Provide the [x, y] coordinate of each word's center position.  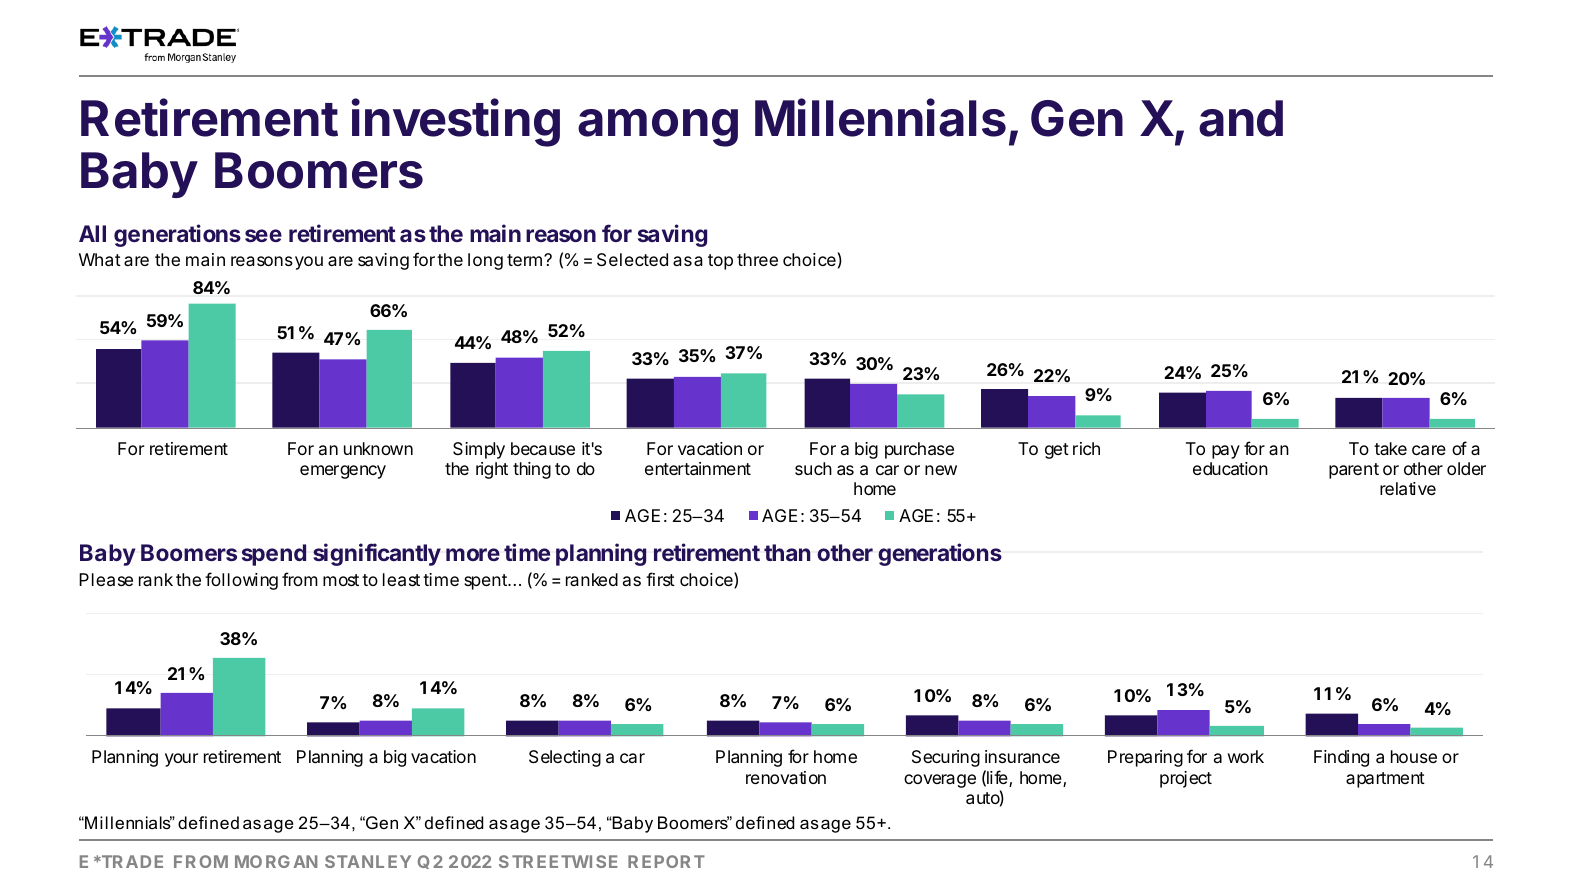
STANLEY [368, 861]
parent [1354, 471]
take [1390, 448]
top [720, 262]
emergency [343, 472]
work [1246, 756]
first [660, 579]
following [241, 581]
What [100, 259]
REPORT [666, 861]
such [813, 468]
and [1241, 118]
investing [456, 122]
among [658, 128]
